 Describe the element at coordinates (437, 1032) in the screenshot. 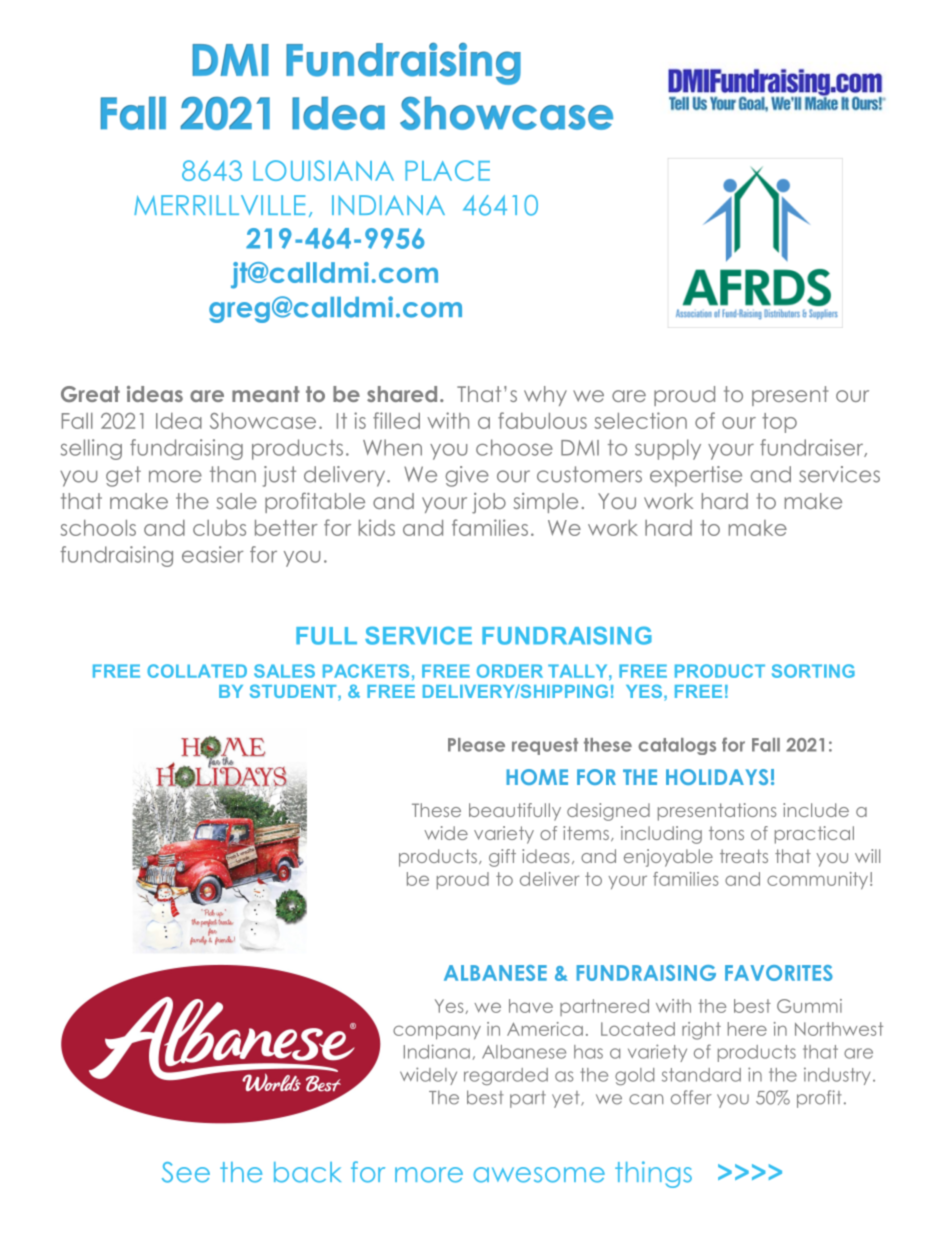

I see `company` at that location.
